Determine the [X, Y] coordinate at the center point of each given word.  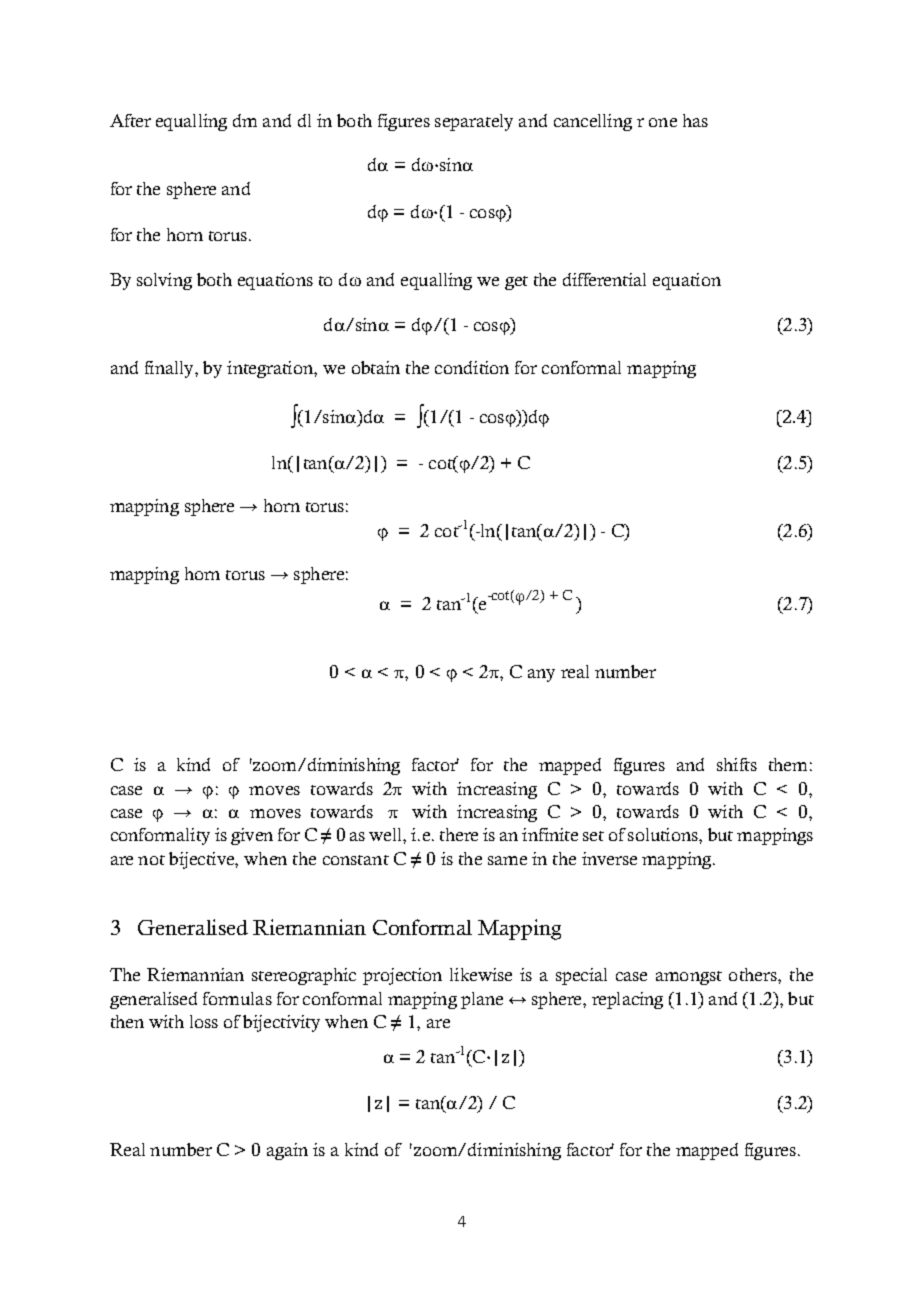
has [695, 120]
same [507, 860]
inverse [609, 858]
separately [474, 122]
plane [482, 1000]
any [541, 675]
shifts [737, 764]
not [151, 860]
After [130, 120]
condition [472, 367]
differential [604, 279]
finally [170, 369]
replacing [627, 1000]
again [287, 1151]
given [252, 836]
